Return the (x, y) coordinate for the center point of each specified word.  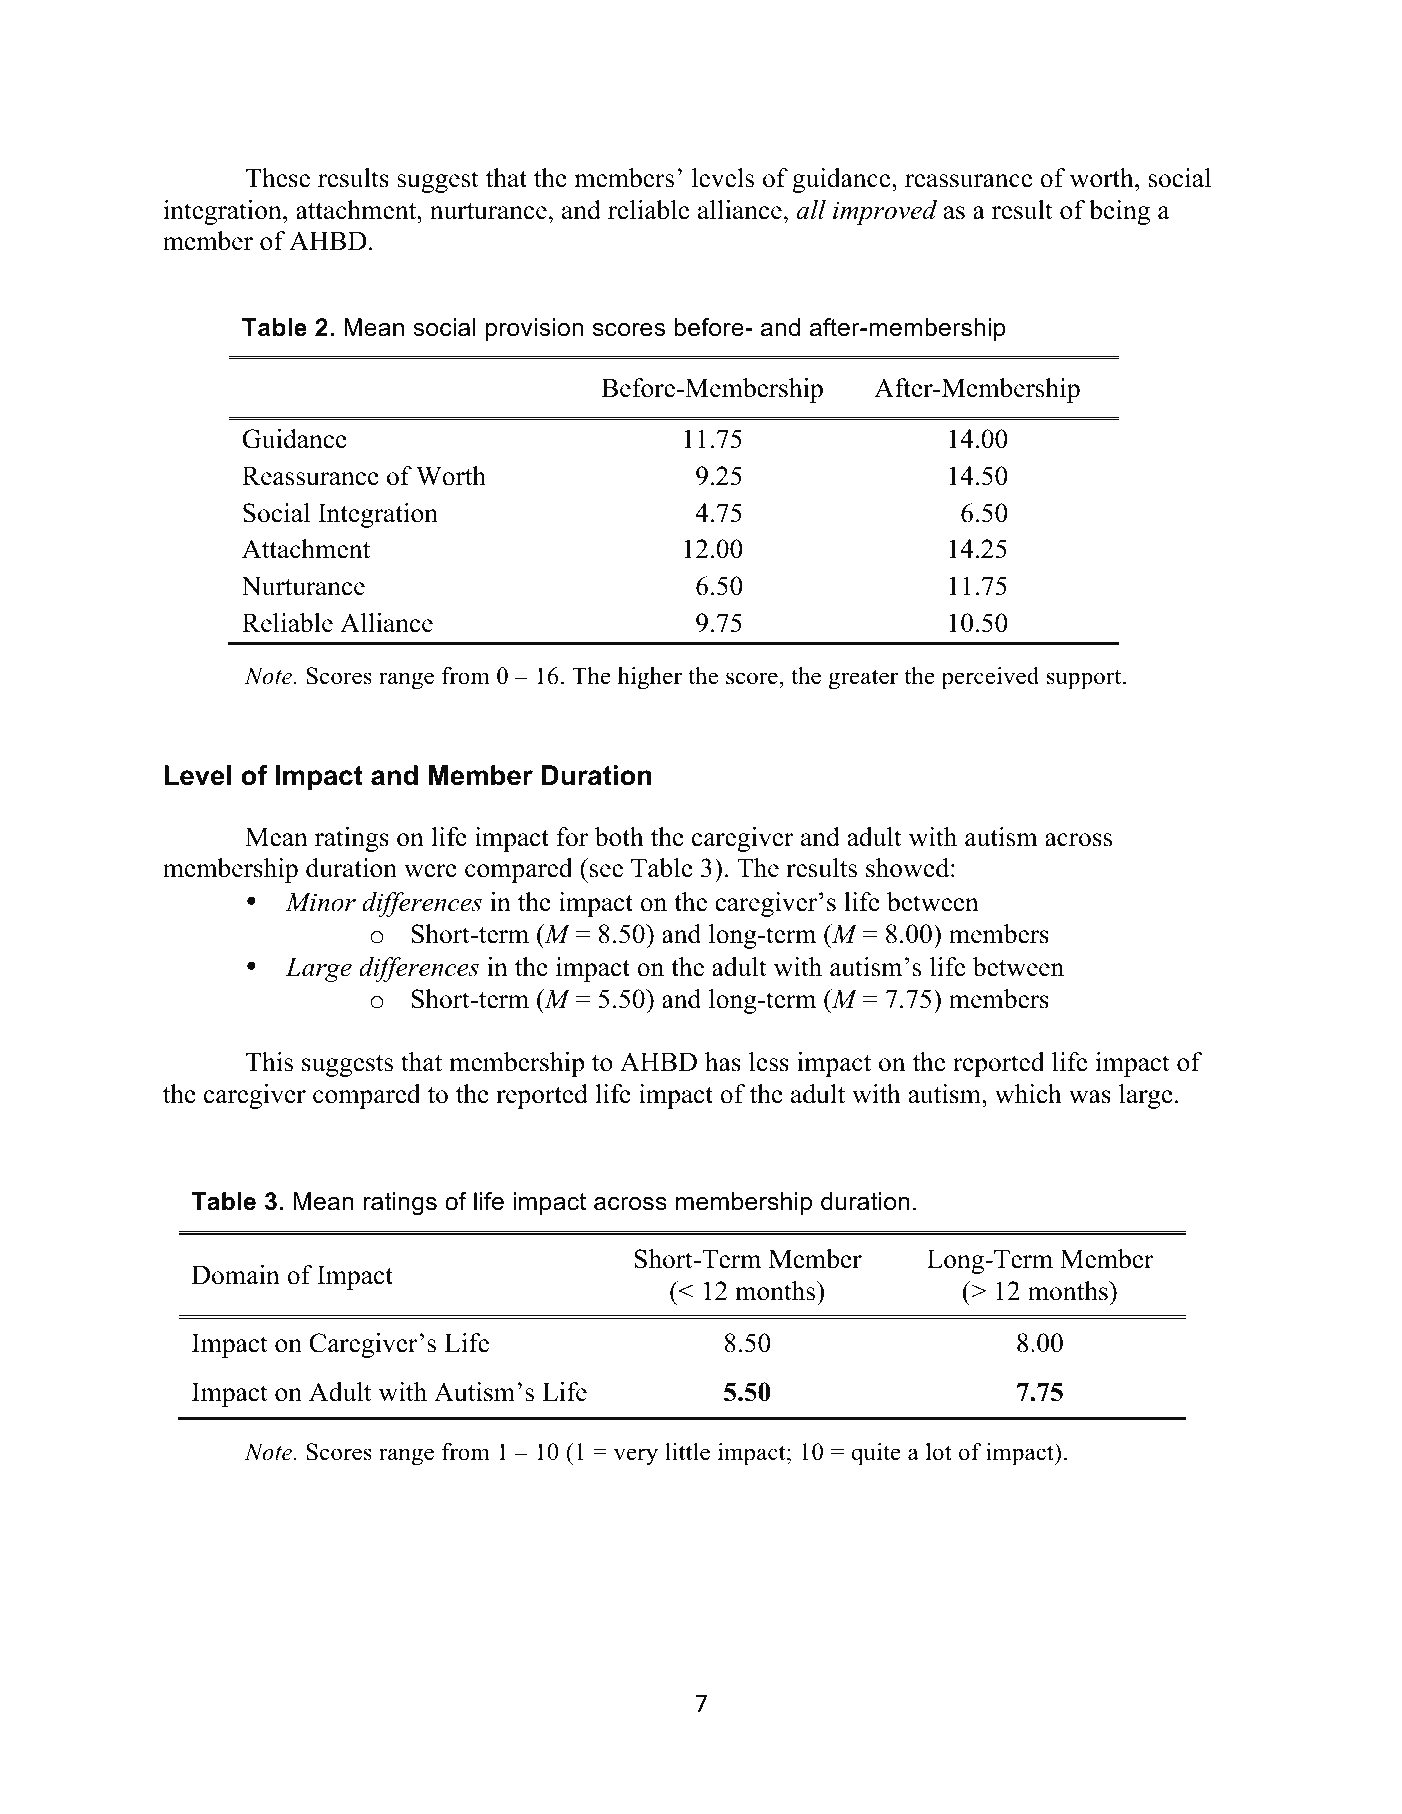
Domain (236, 1275)
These (278, 178)
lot (939, 1452)
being (1119, 212)
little (687, 1452)
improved (885, 212)
